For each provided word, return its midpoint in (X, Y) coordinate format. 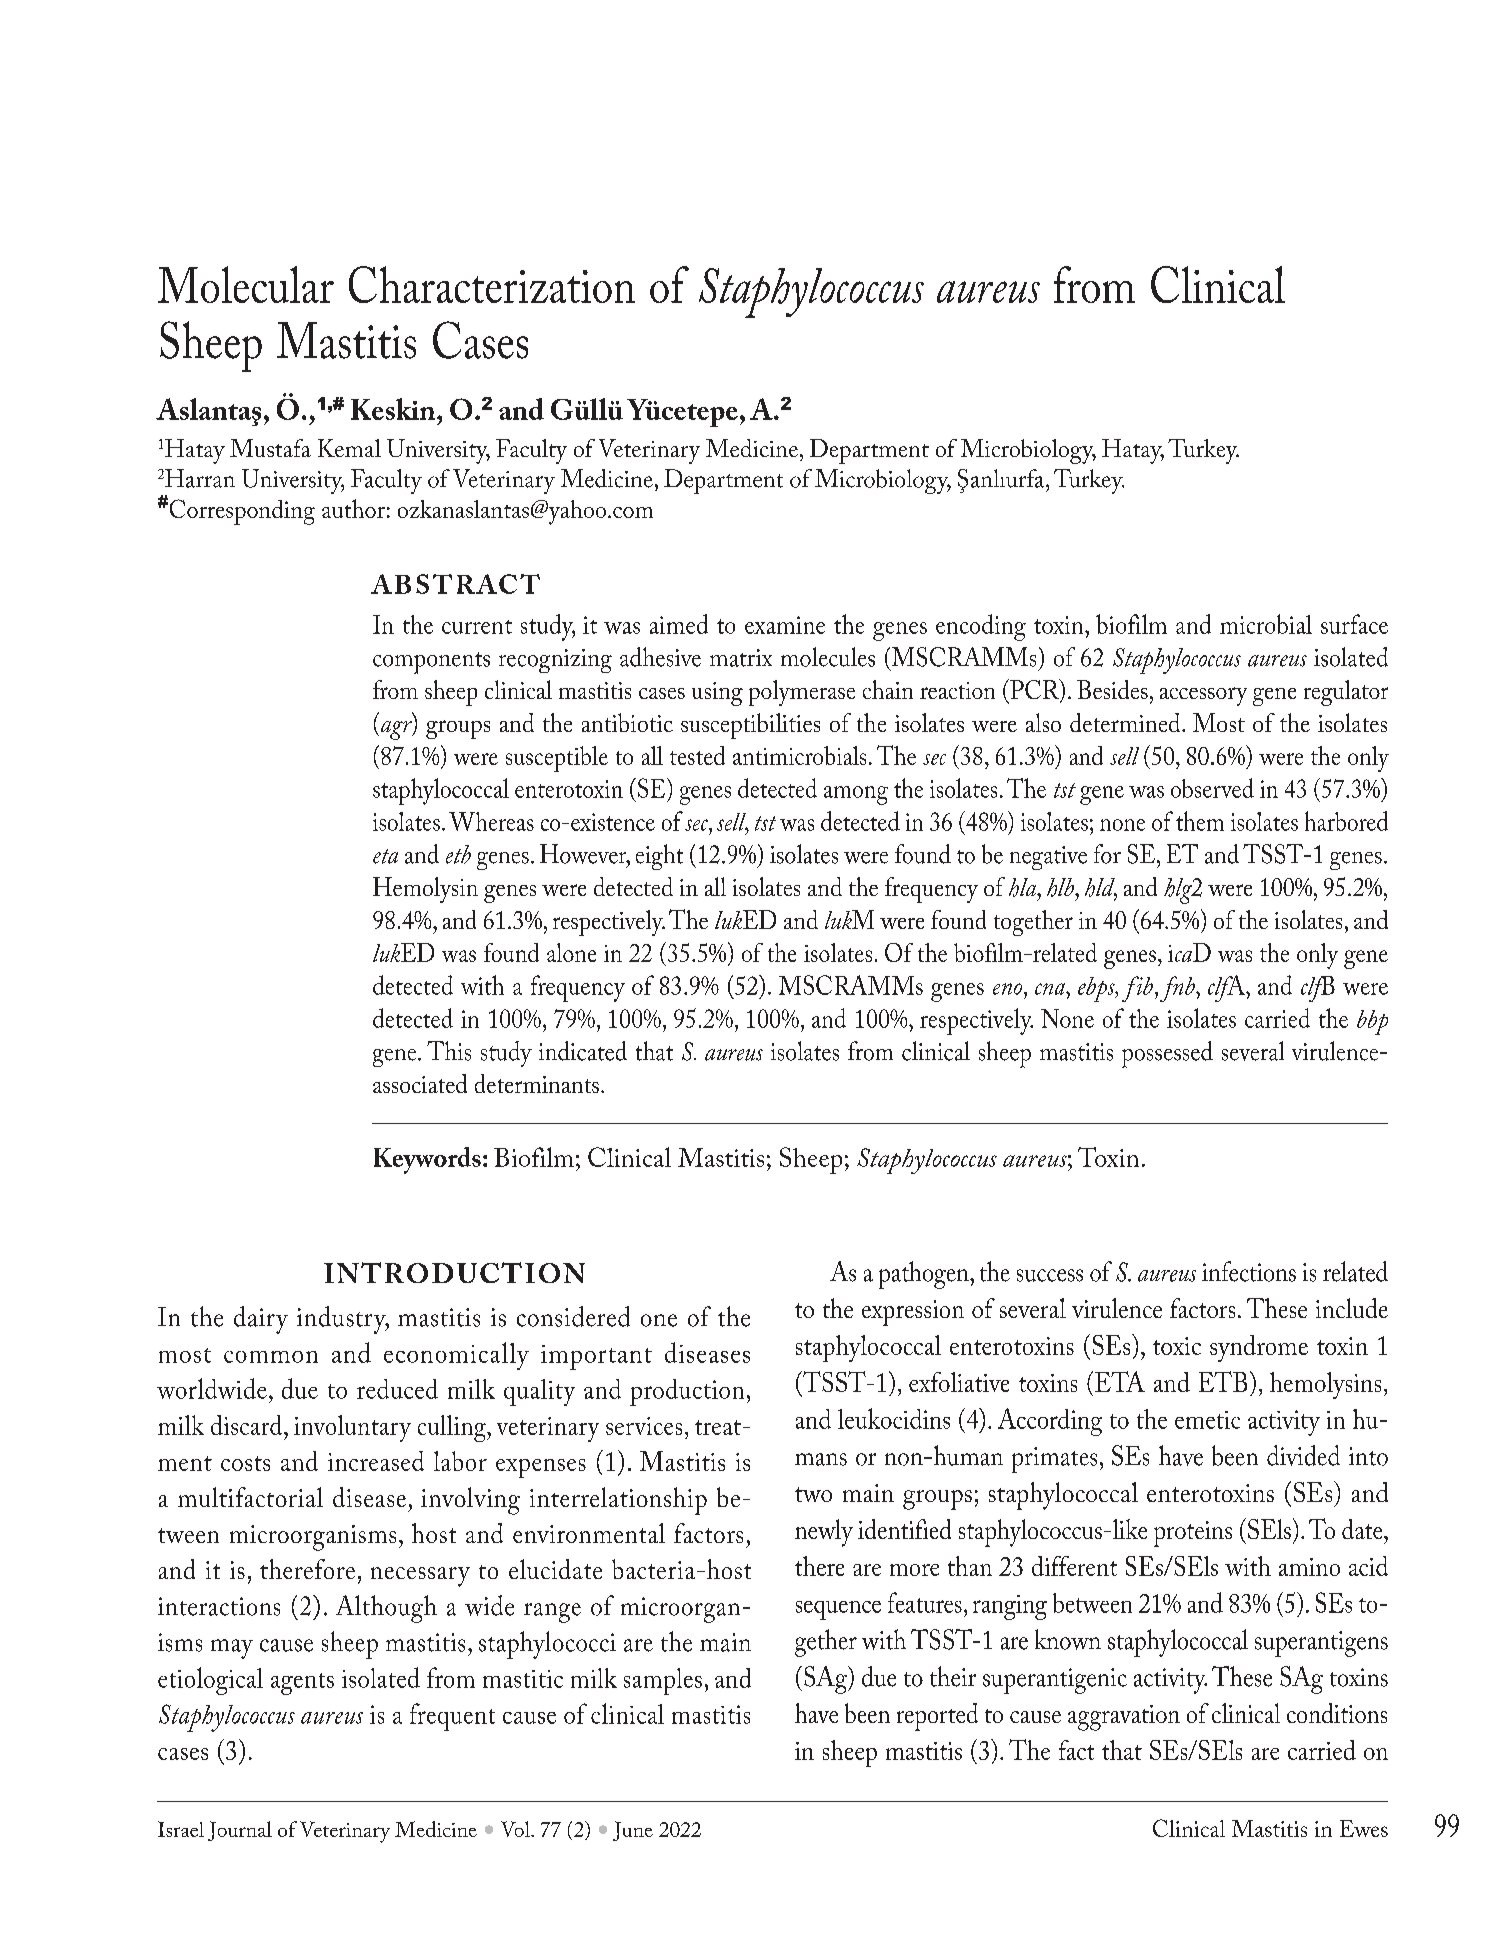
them (1200, 821)
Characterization (492, 284)
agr (397, 730)
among (856, 795)
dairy (261, 1320)
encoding (981, 627)
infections (1249, 1271)
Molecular (246, 284)
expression (913, 1313)
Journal (240, 1831)
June (633, 1831)
